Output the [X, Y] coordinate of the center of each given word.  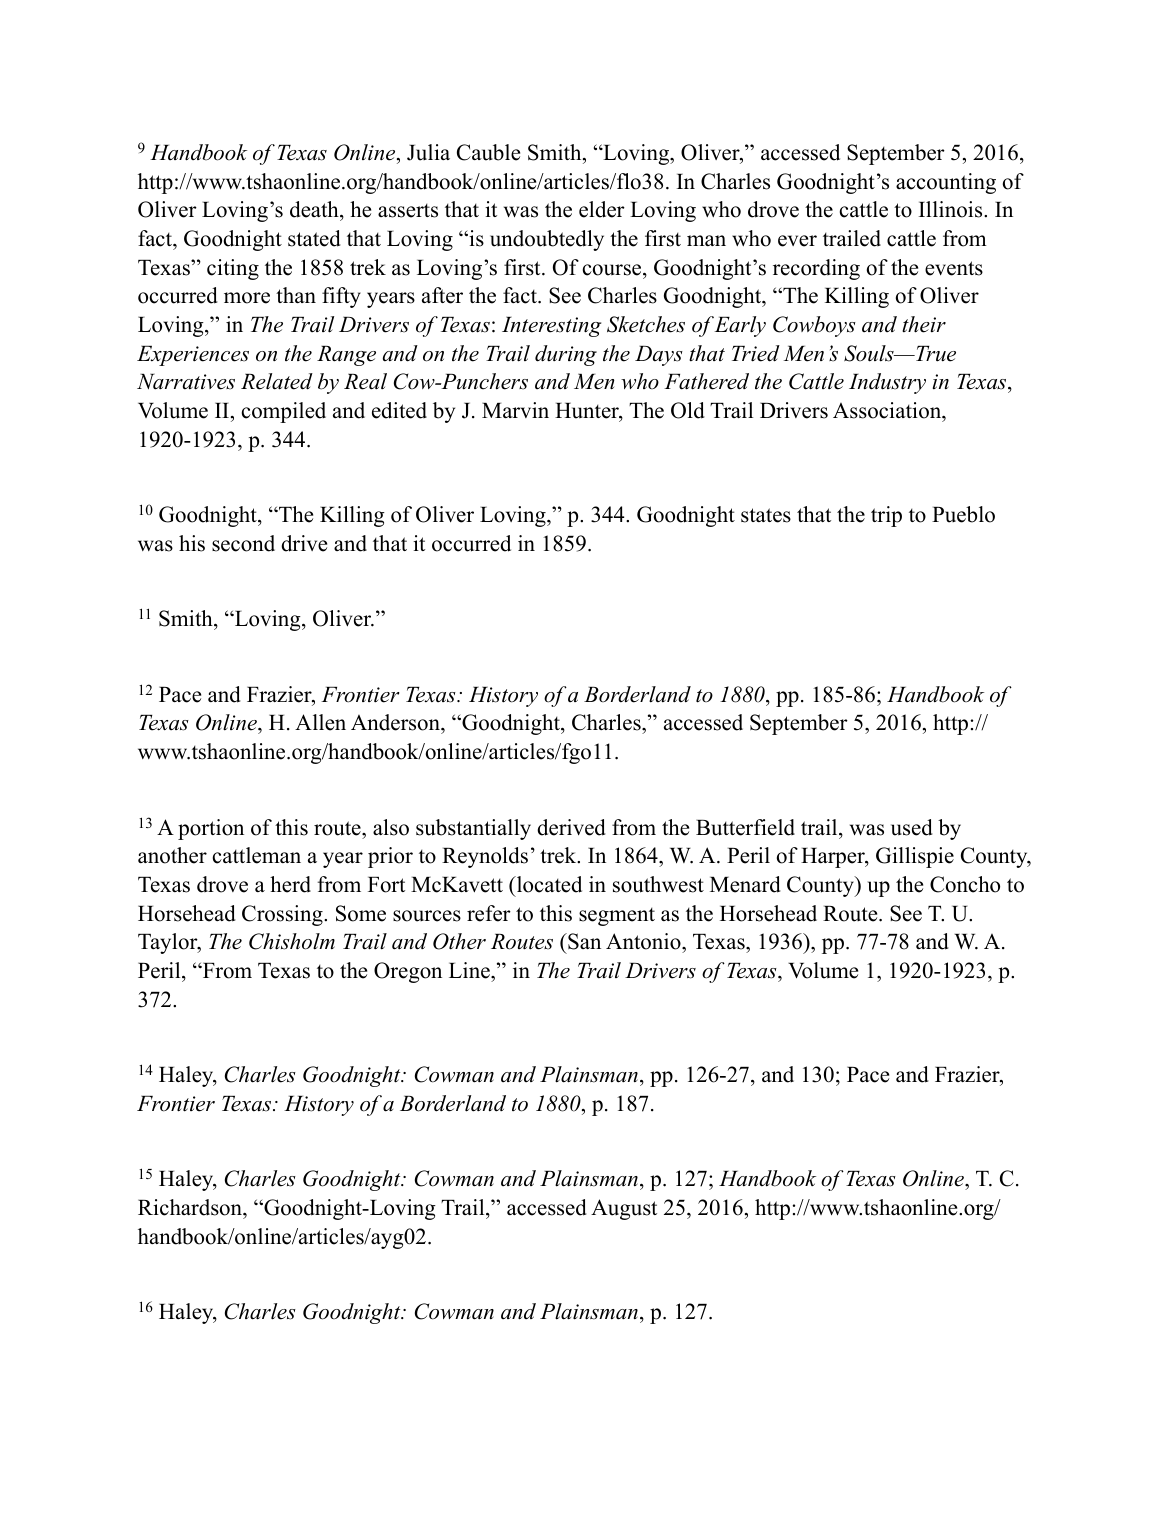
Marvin [515, 410]
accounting [946, 183]
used [912, 827]
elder [602, 209]
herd [290, 884]
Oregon [408, 972]
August [624, 1209]
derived [571, 827]
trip [886, 516]
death [315, 209]
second [243, 543]
